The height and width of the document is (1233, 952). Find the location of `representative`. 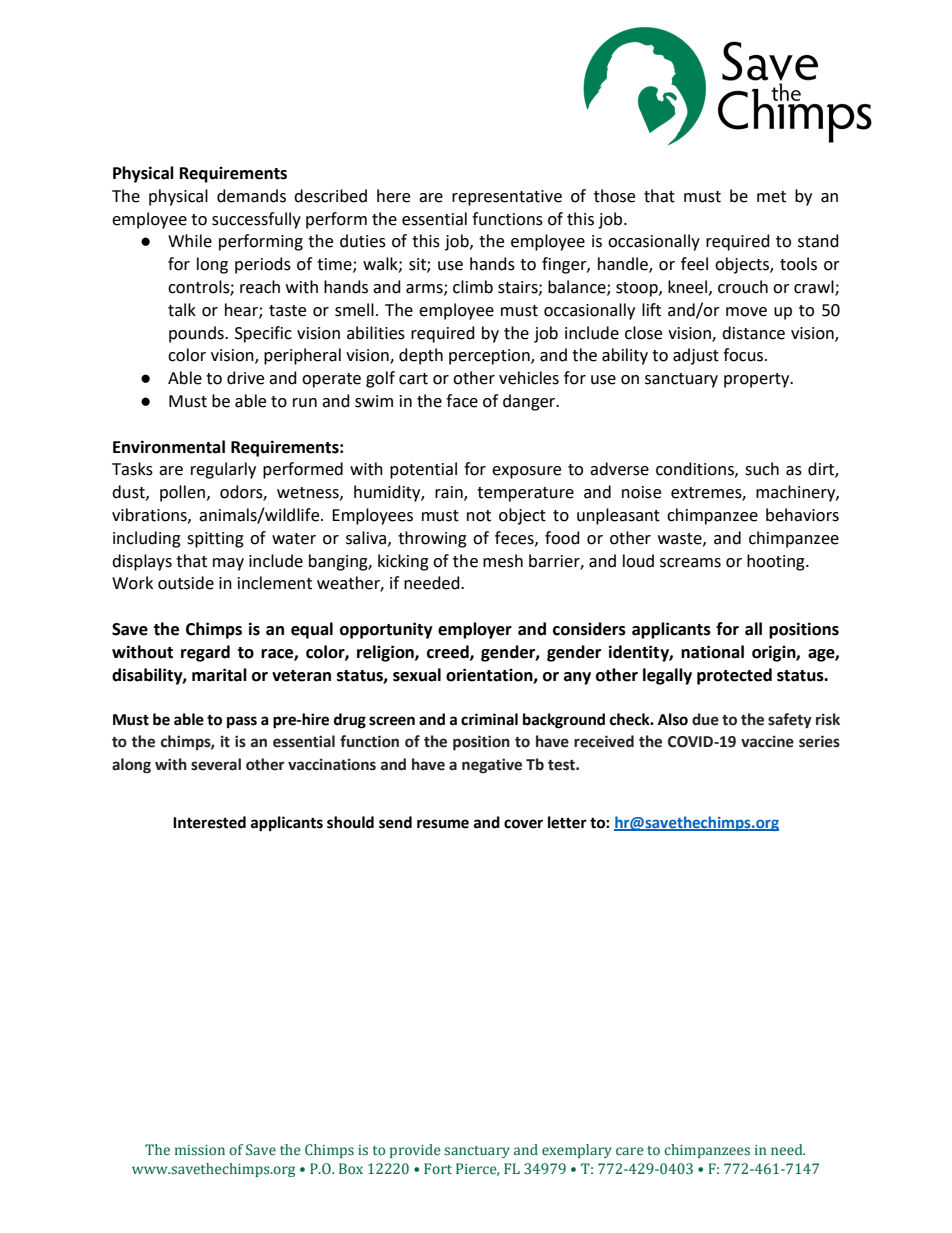

representative is located at coordinates (507, 198).
